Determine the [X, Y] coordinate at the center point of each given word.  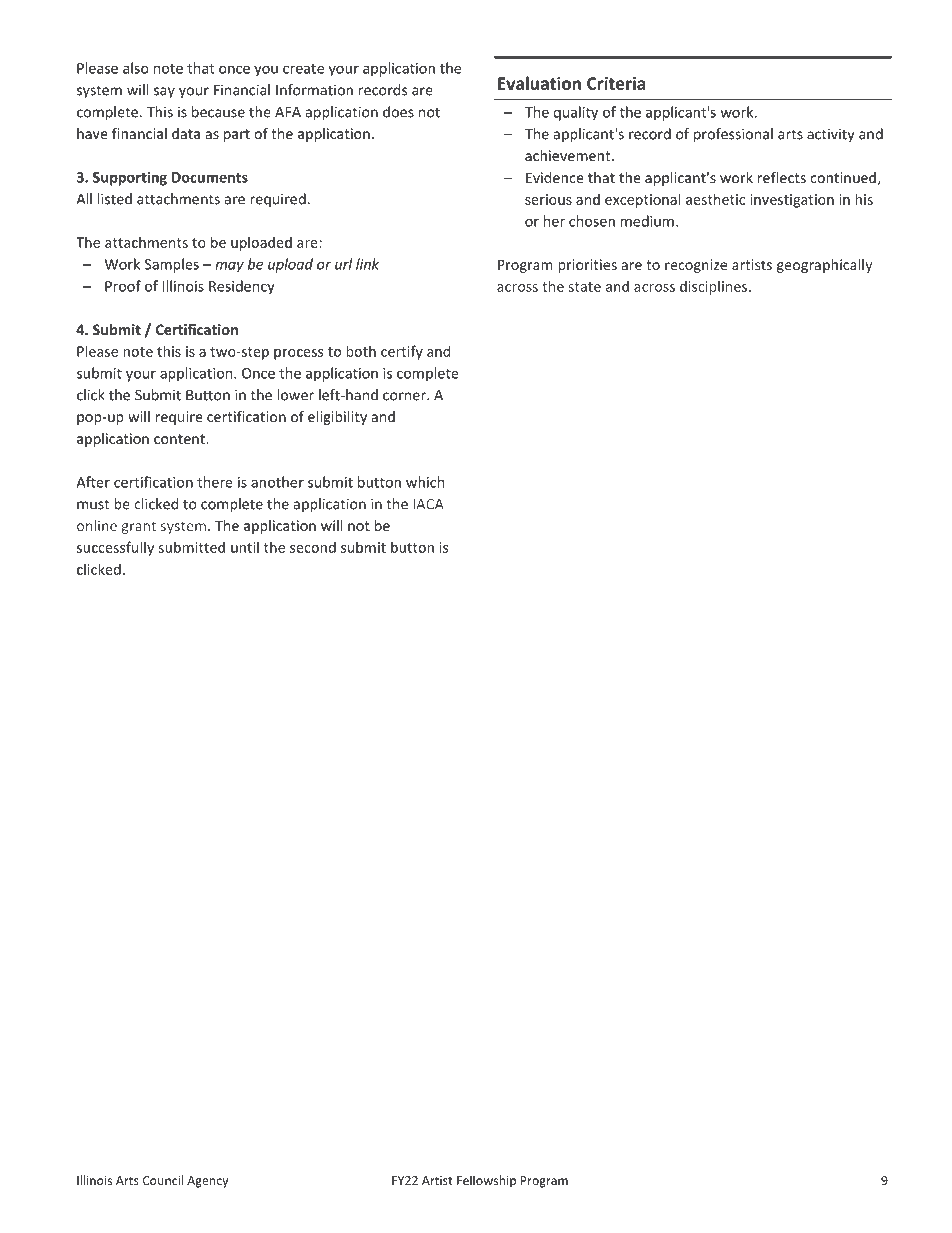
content [180, 439]
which [425, 482]
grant [139, 527]
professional [733, 135]
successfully [115, 548]
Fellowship [486, 1181]
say [164, 92]
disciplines [715, 287]
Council [163, 1180]
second [313, 547]
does [398, 112]
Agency [207, 1182]
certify [402, 352]
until [245, 547]
